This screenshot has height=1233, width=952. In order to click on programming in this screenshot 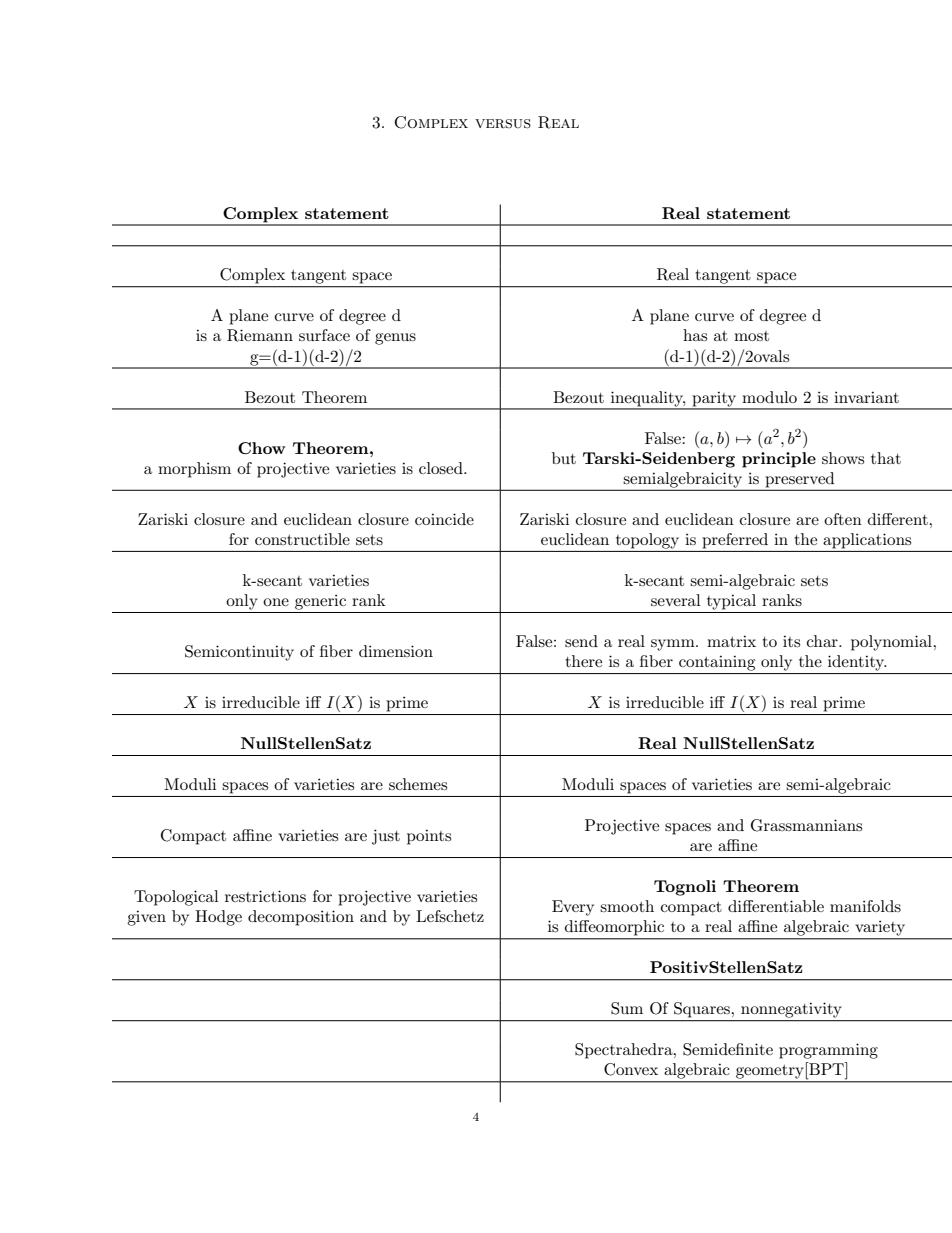, I will do `click(828, 1051)`.
